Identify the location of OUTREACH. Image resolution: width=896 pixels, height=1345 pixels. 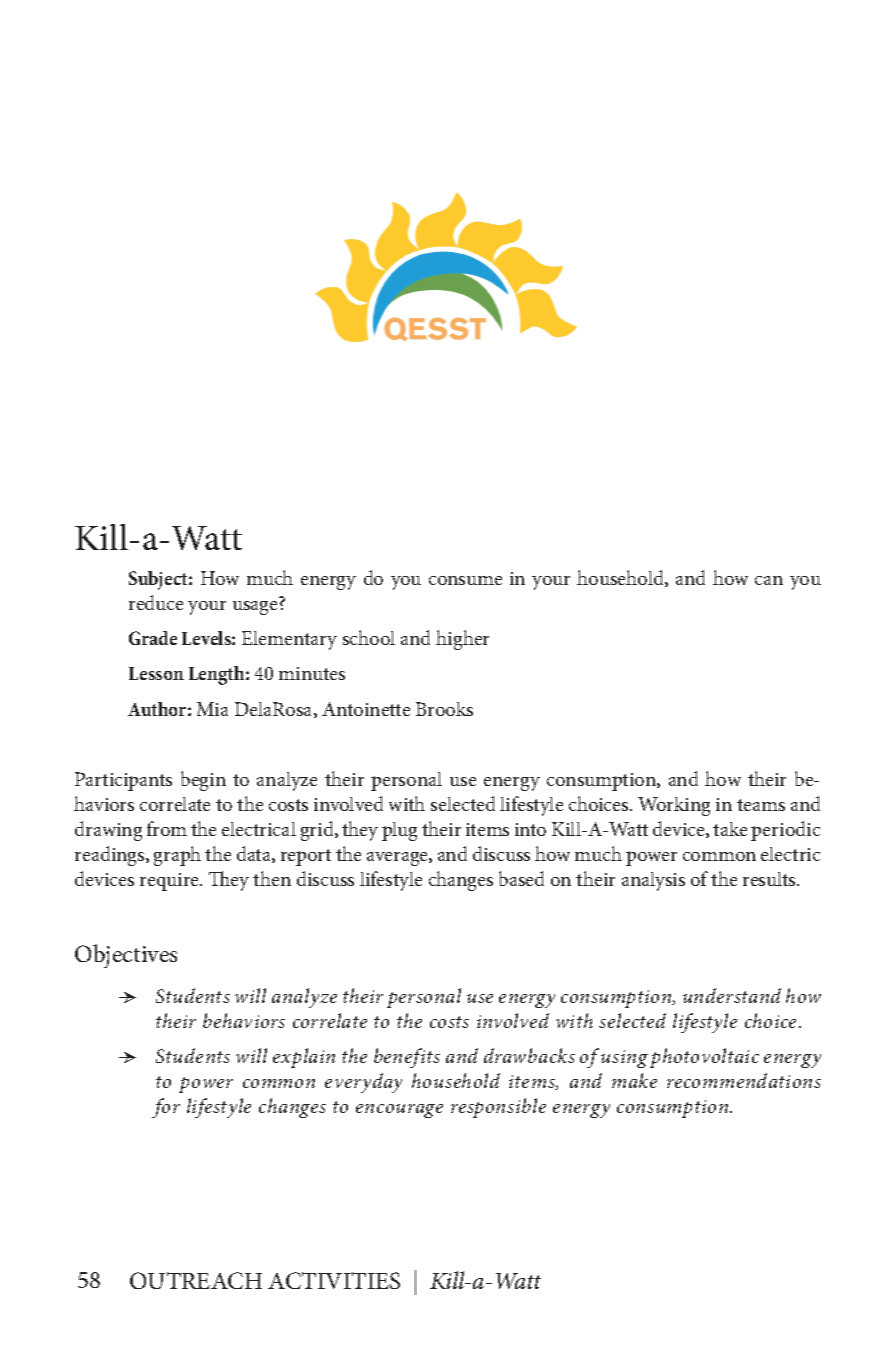
(196, 1280).
